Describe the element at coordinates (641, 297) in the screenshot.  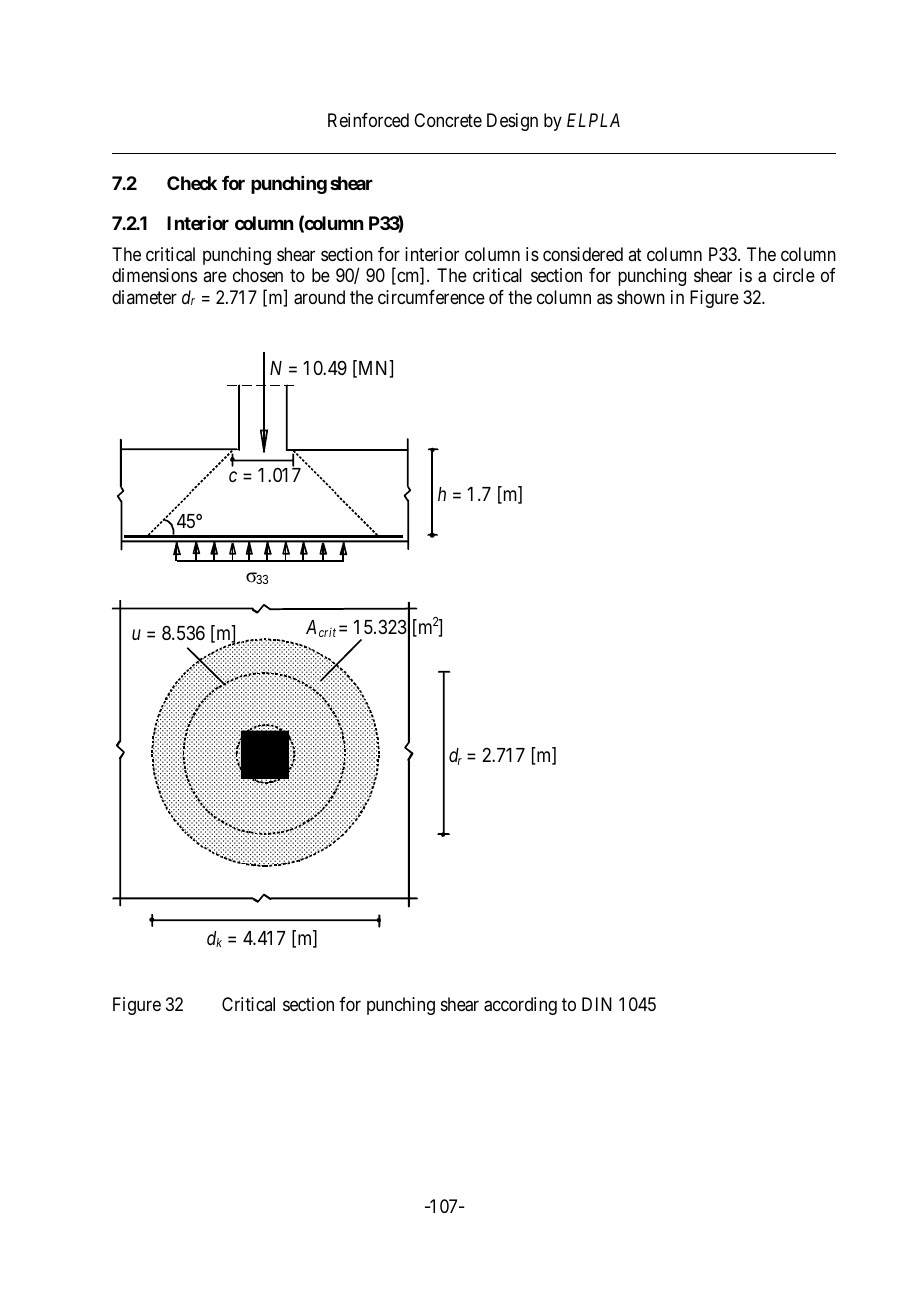
I see `shown` at that location.
